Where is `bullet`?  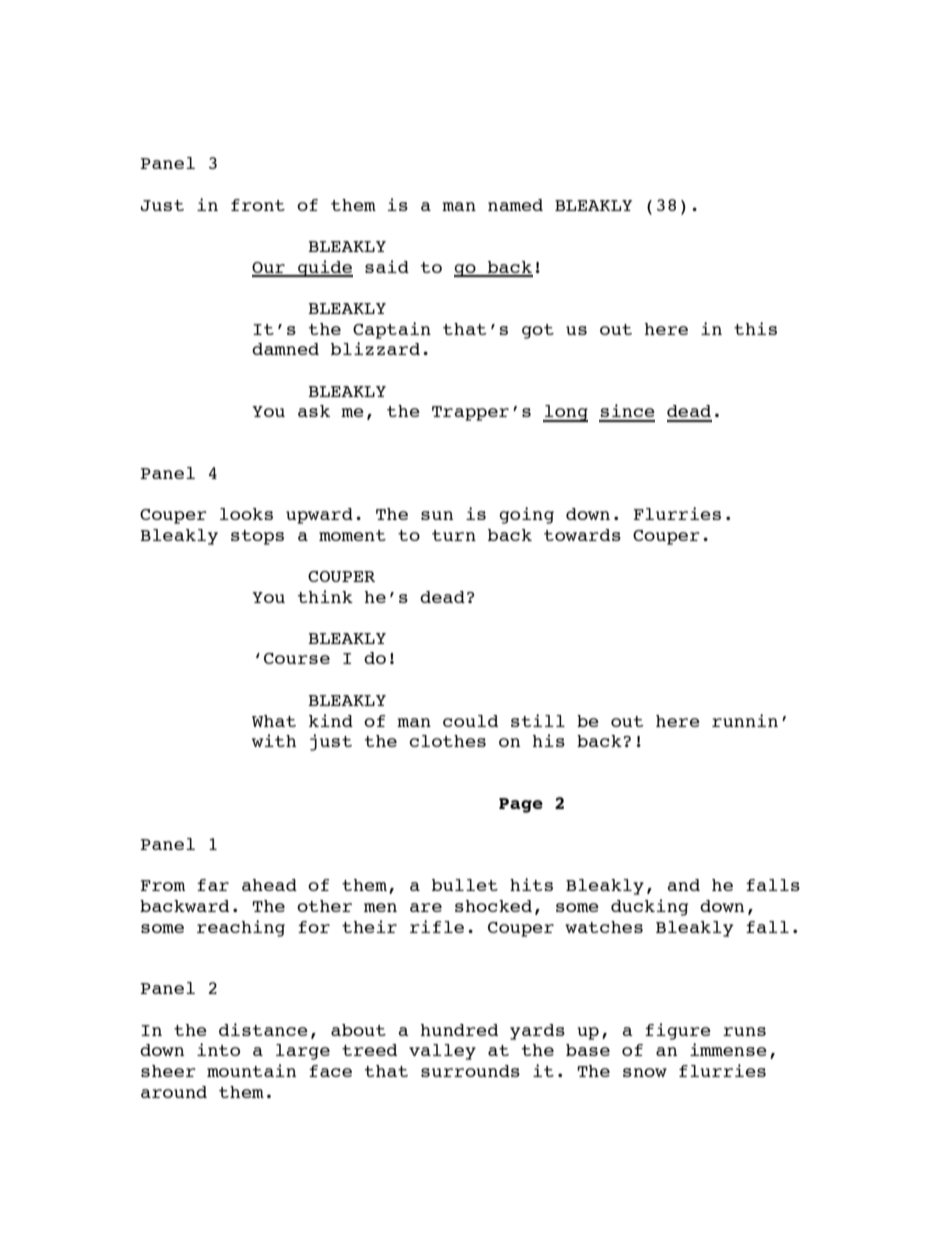
bullet is located at coordinates (465, 885).
